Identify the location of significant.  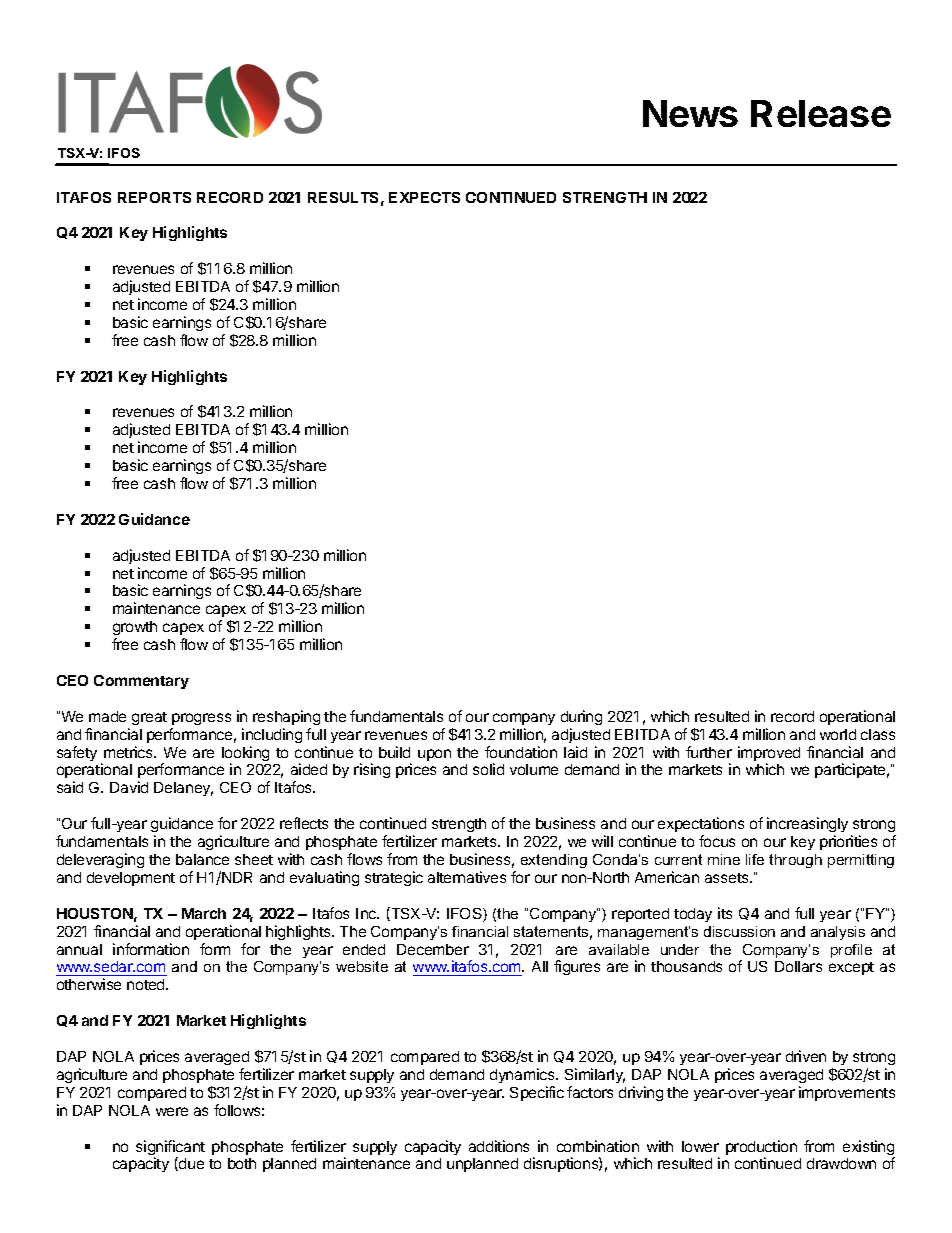
(170, 1149).
